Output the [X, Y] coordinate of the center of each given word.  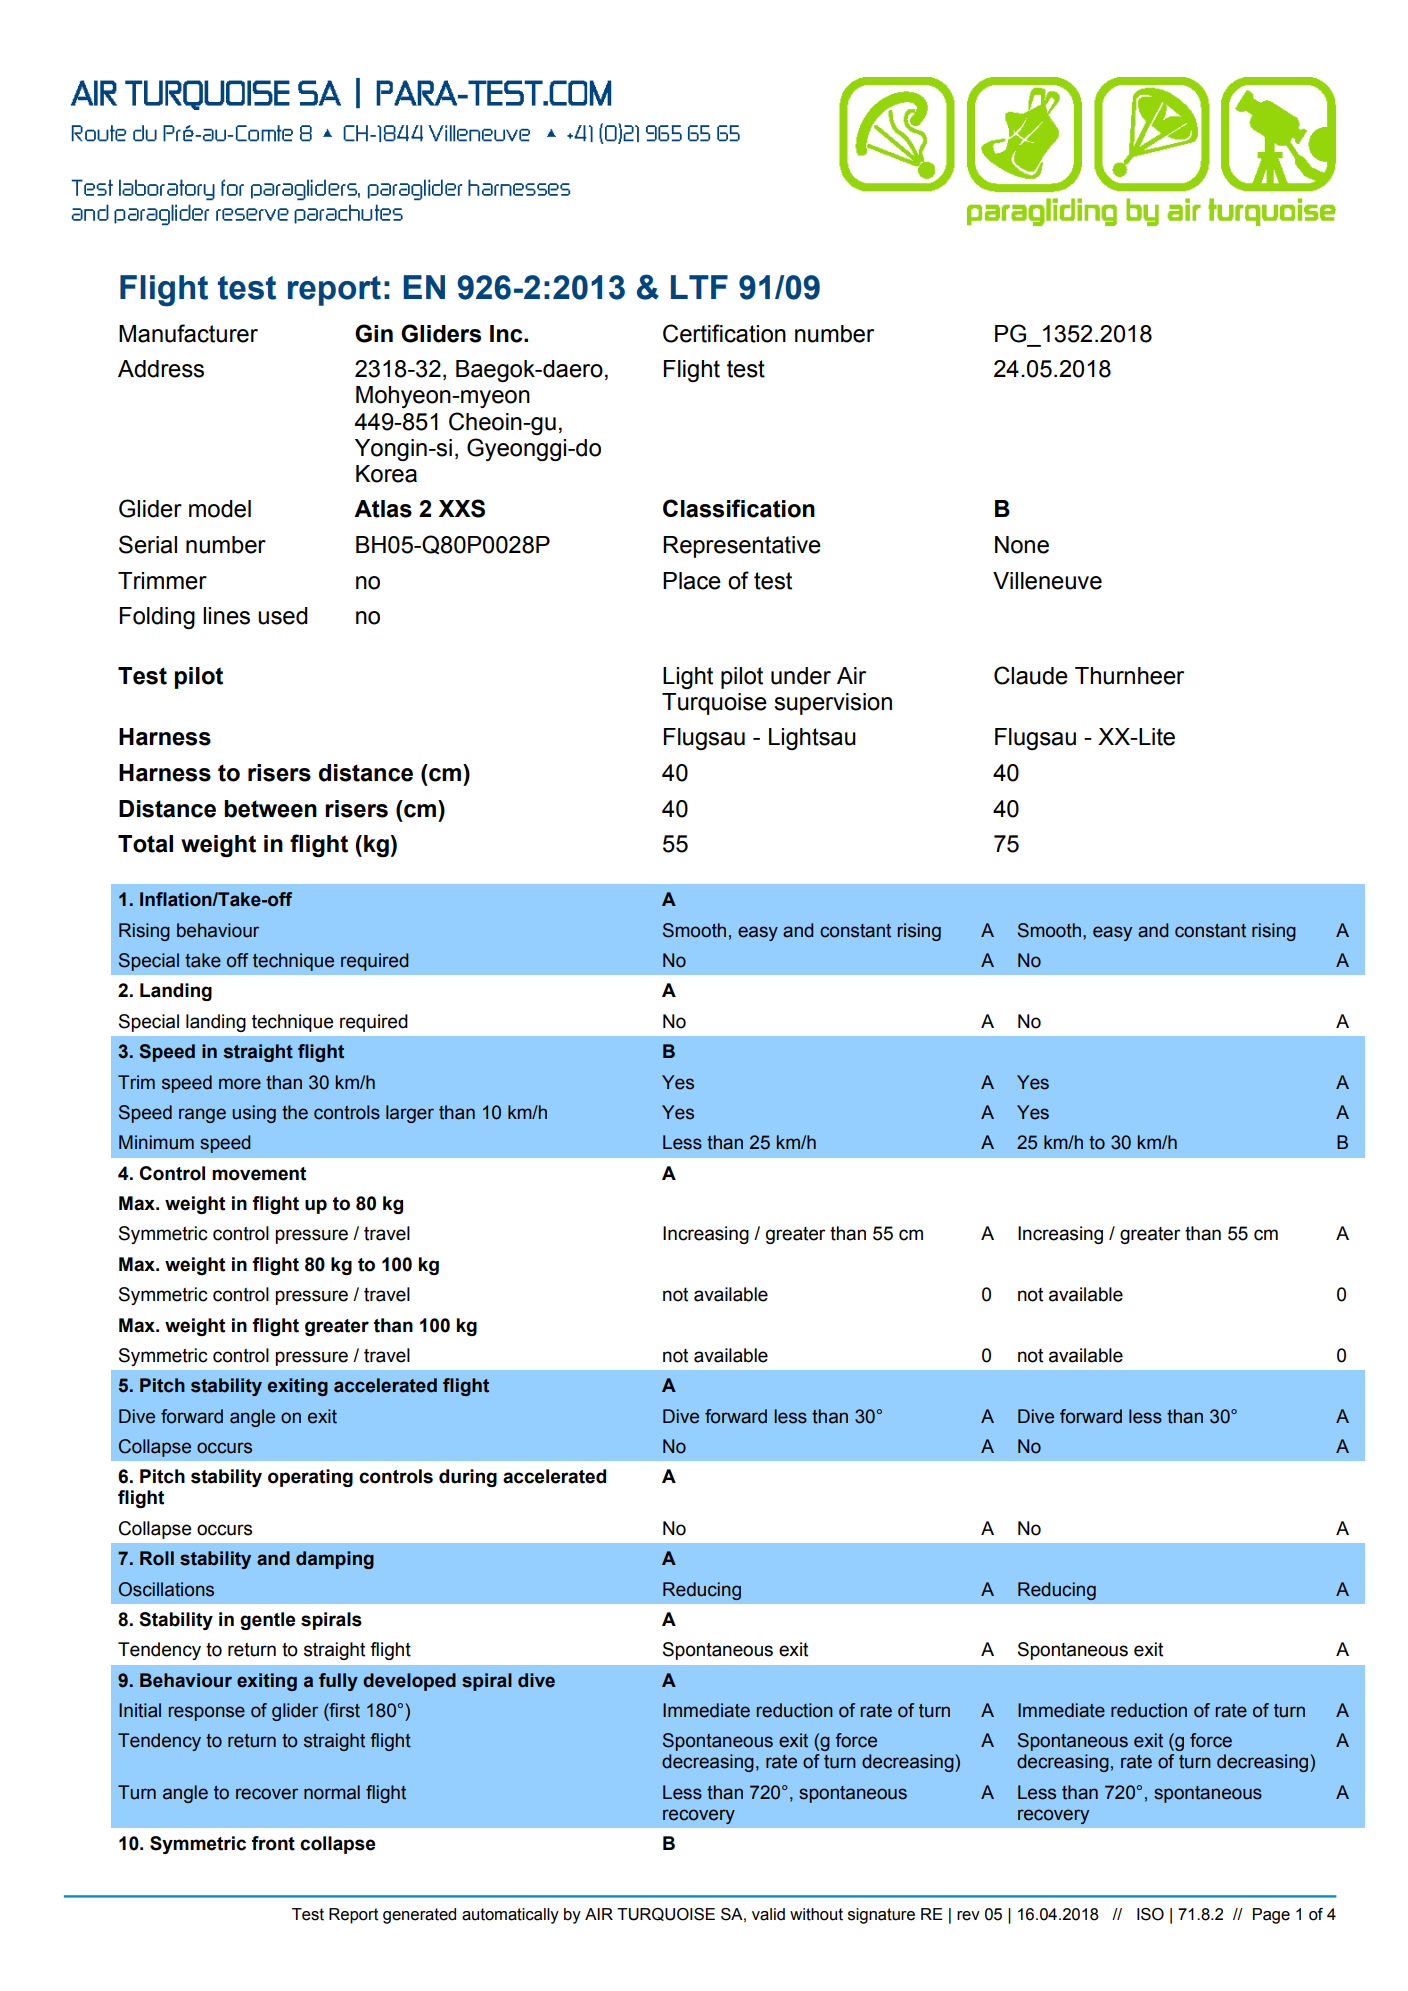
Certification [724, 333]
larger [410, 1114]
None [1022, 545]
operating [310, 1478]
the [295, 1112]
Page [1271, 1916]
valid [768, 1914]
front [273, 1843]
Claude [1031, 675]
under [801, 676]
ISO [1150, 1914]
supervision [833, 704]
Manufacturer [188, 333]
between [270, 809]
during [468, 1478]
